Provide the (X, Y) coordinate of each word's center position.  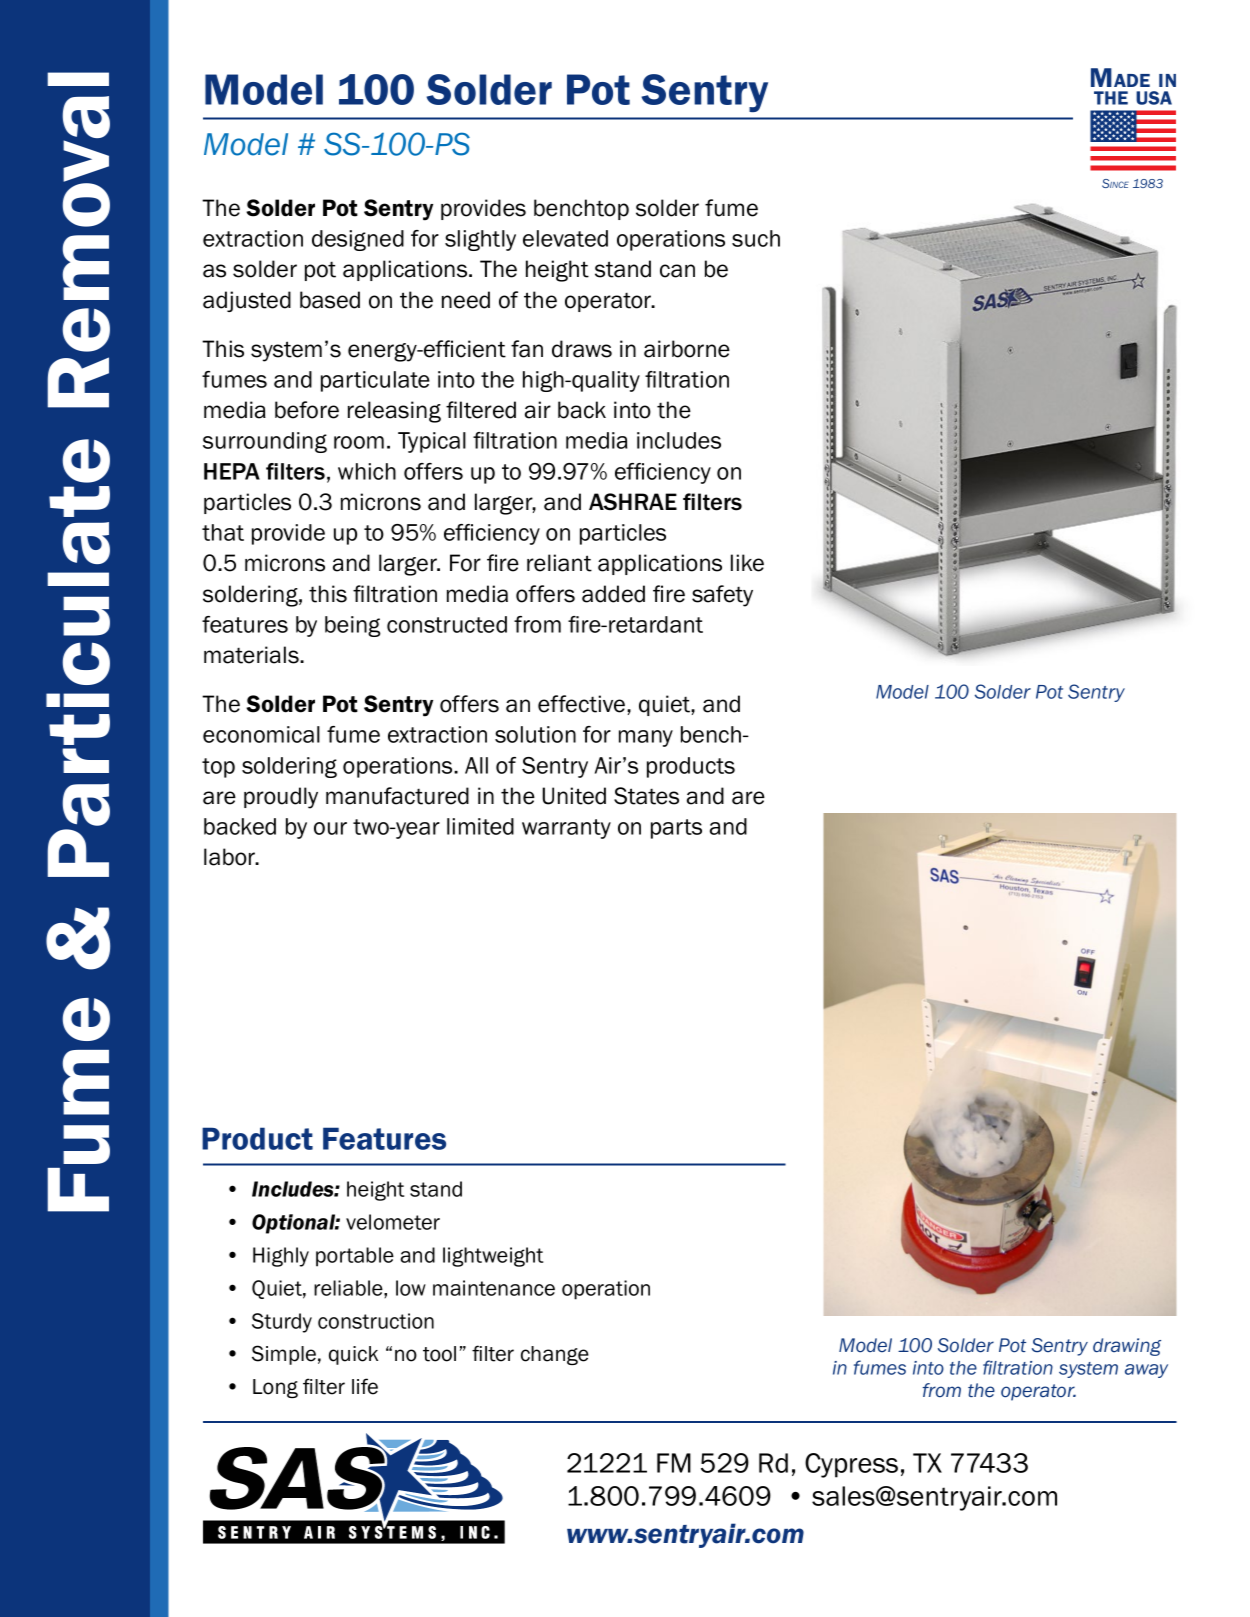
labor (231, 857)
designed (358, 240)
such (756, 238)
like (747, 563)
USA (1154, 98)
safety (722, 596)
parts (676, 829)
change (555, 1355)
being (353, 626)
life (365, 1386)
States (646, 796)
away (1146, 1371)
